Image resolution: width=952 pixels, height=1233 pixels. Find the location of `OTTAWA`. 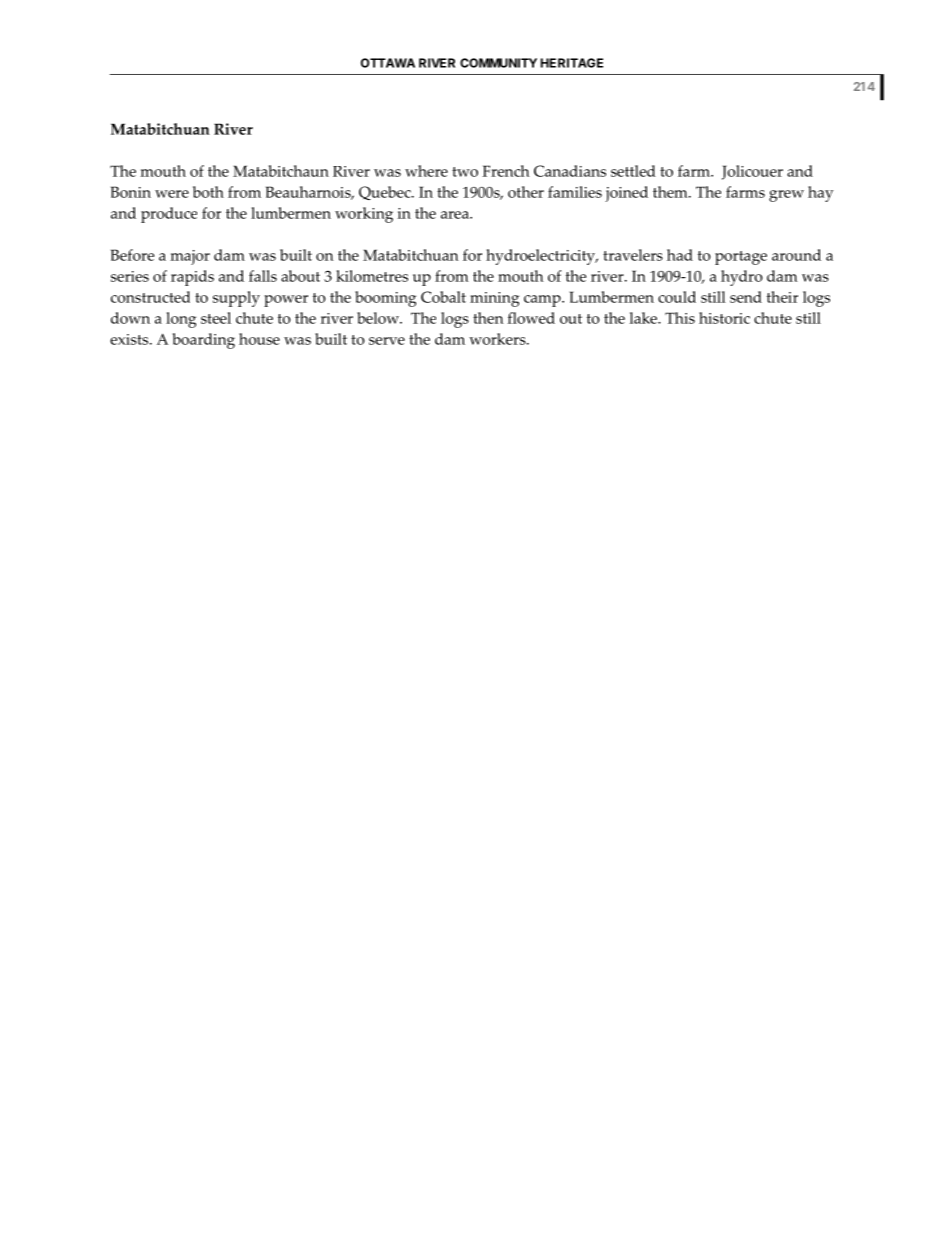

OTTAWA is located at coordinates (388, 63).
